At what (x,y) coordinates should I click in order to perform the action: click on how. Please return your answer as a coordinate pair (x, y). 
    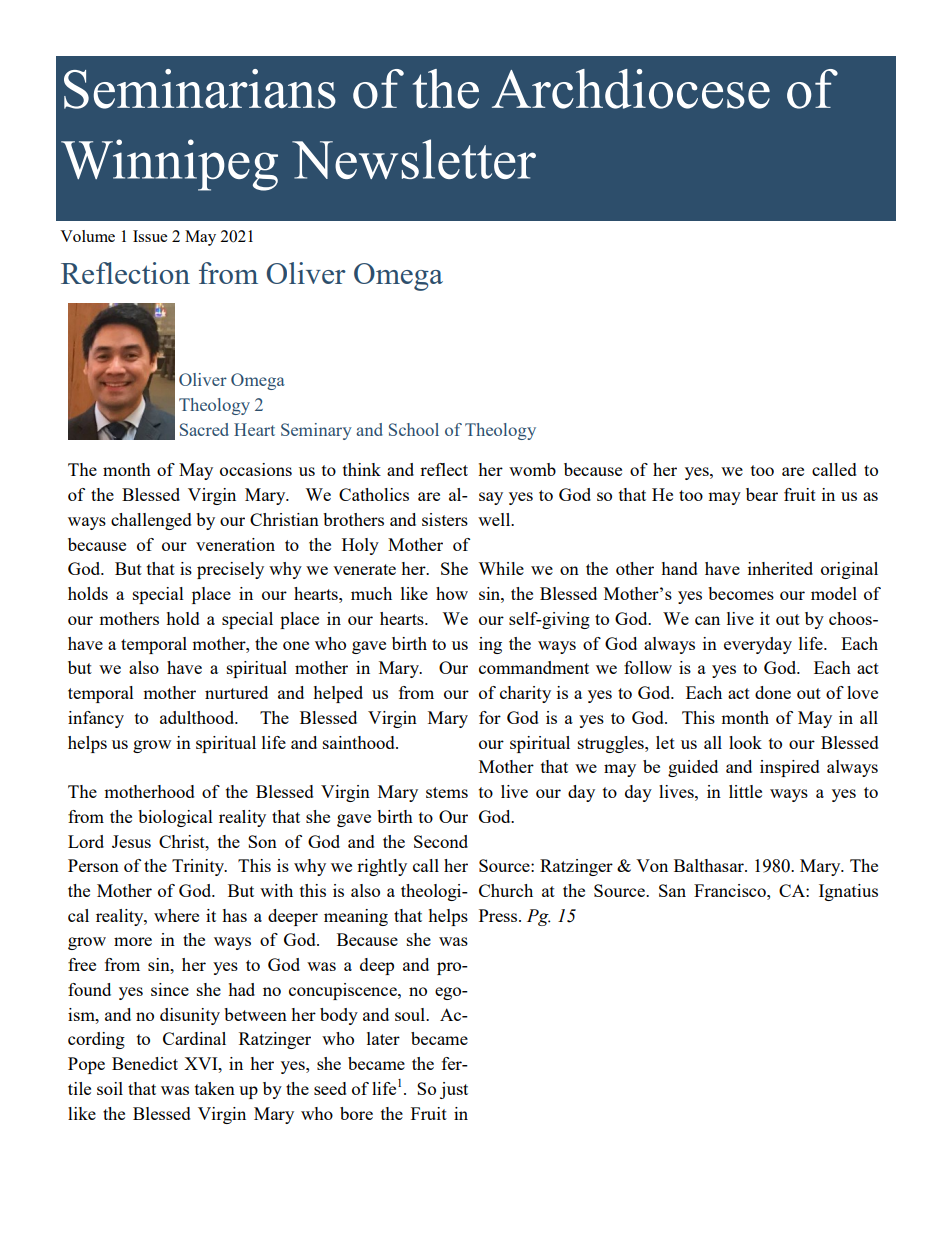
    Looking at the image, I should click on (452, 593).
